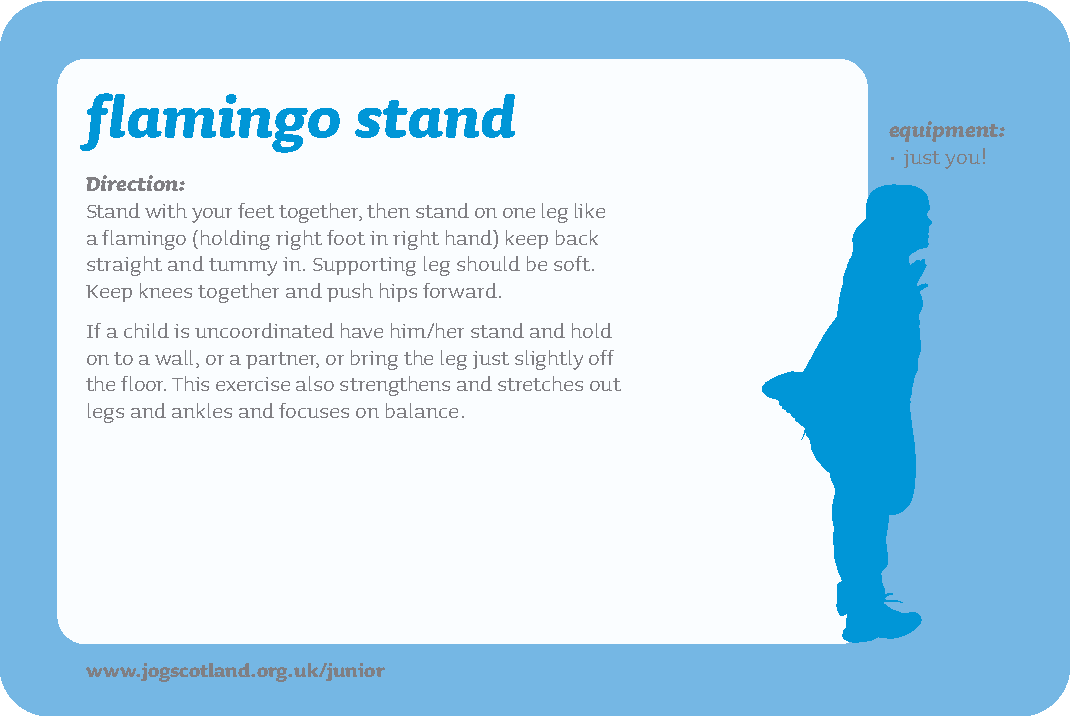 This image has width=1071, height=716. What do you see at coordinates (314, 410) in the image?
I see `focuses` at bounding box center [314, 410].
